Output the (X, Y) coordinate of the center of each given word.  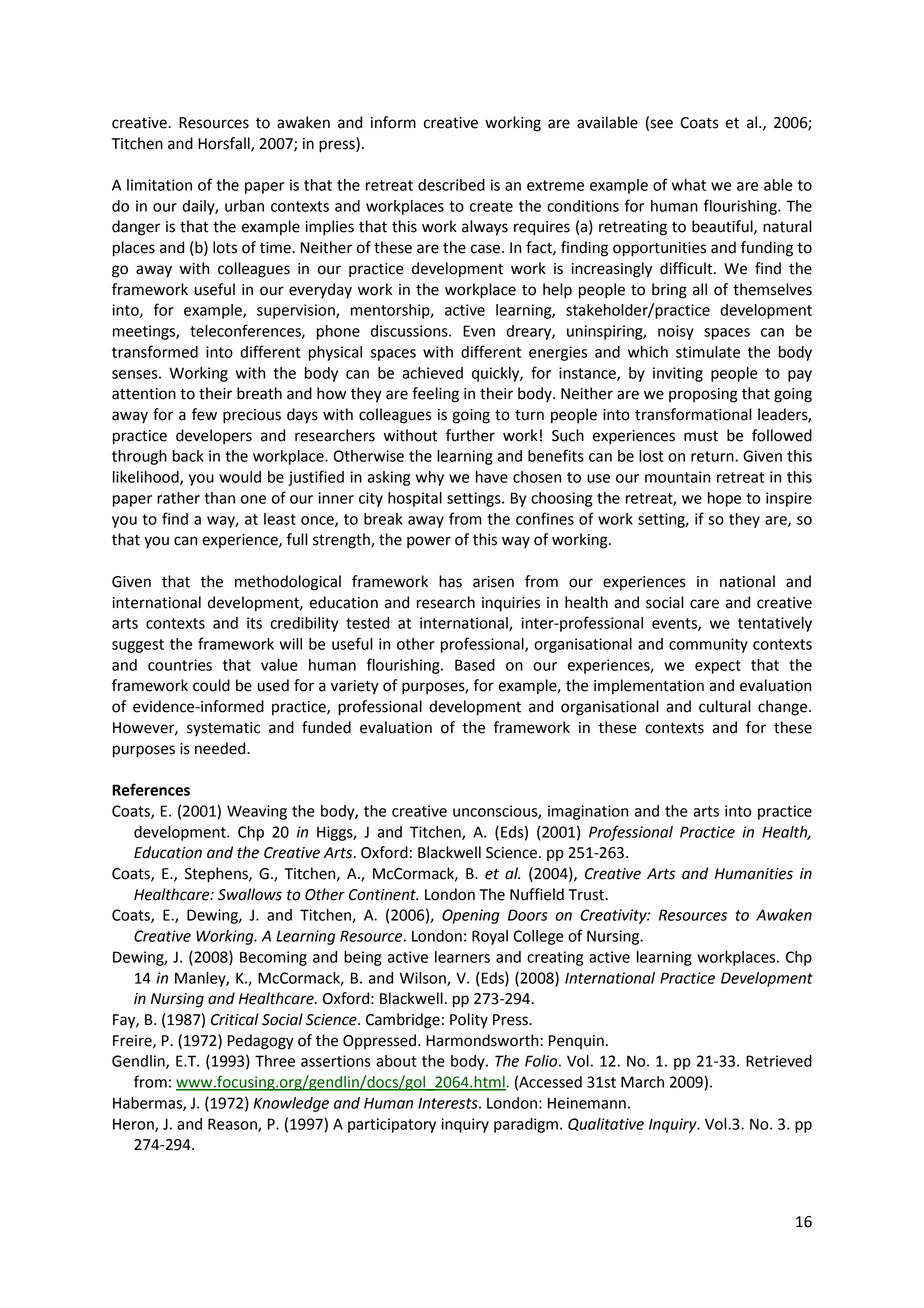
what (689, 185)
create (491, 206)
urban (244, 206)
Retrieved (779, 1061)
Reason (233, 1125)
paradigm (526, 1125)
